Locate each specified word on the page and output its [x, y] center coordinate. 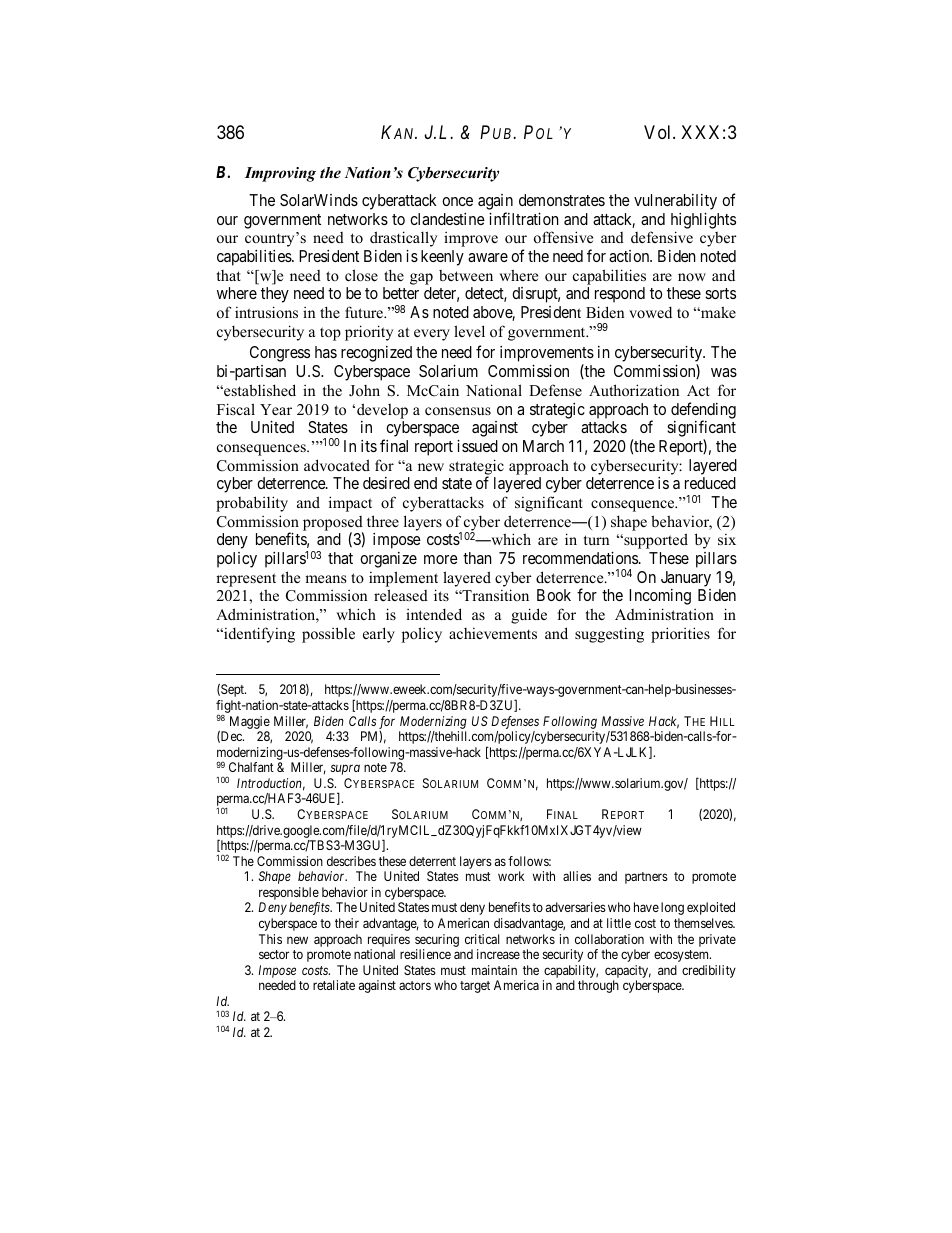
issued [477, 446]
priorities [680, 635]
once [457, 201]
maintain [494, 970]
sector [274, 954]
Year [276, 409]
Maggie [250, 722]
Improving [280, 174]
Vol [659, 132]
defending [703, 411]
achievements [493, 633]
